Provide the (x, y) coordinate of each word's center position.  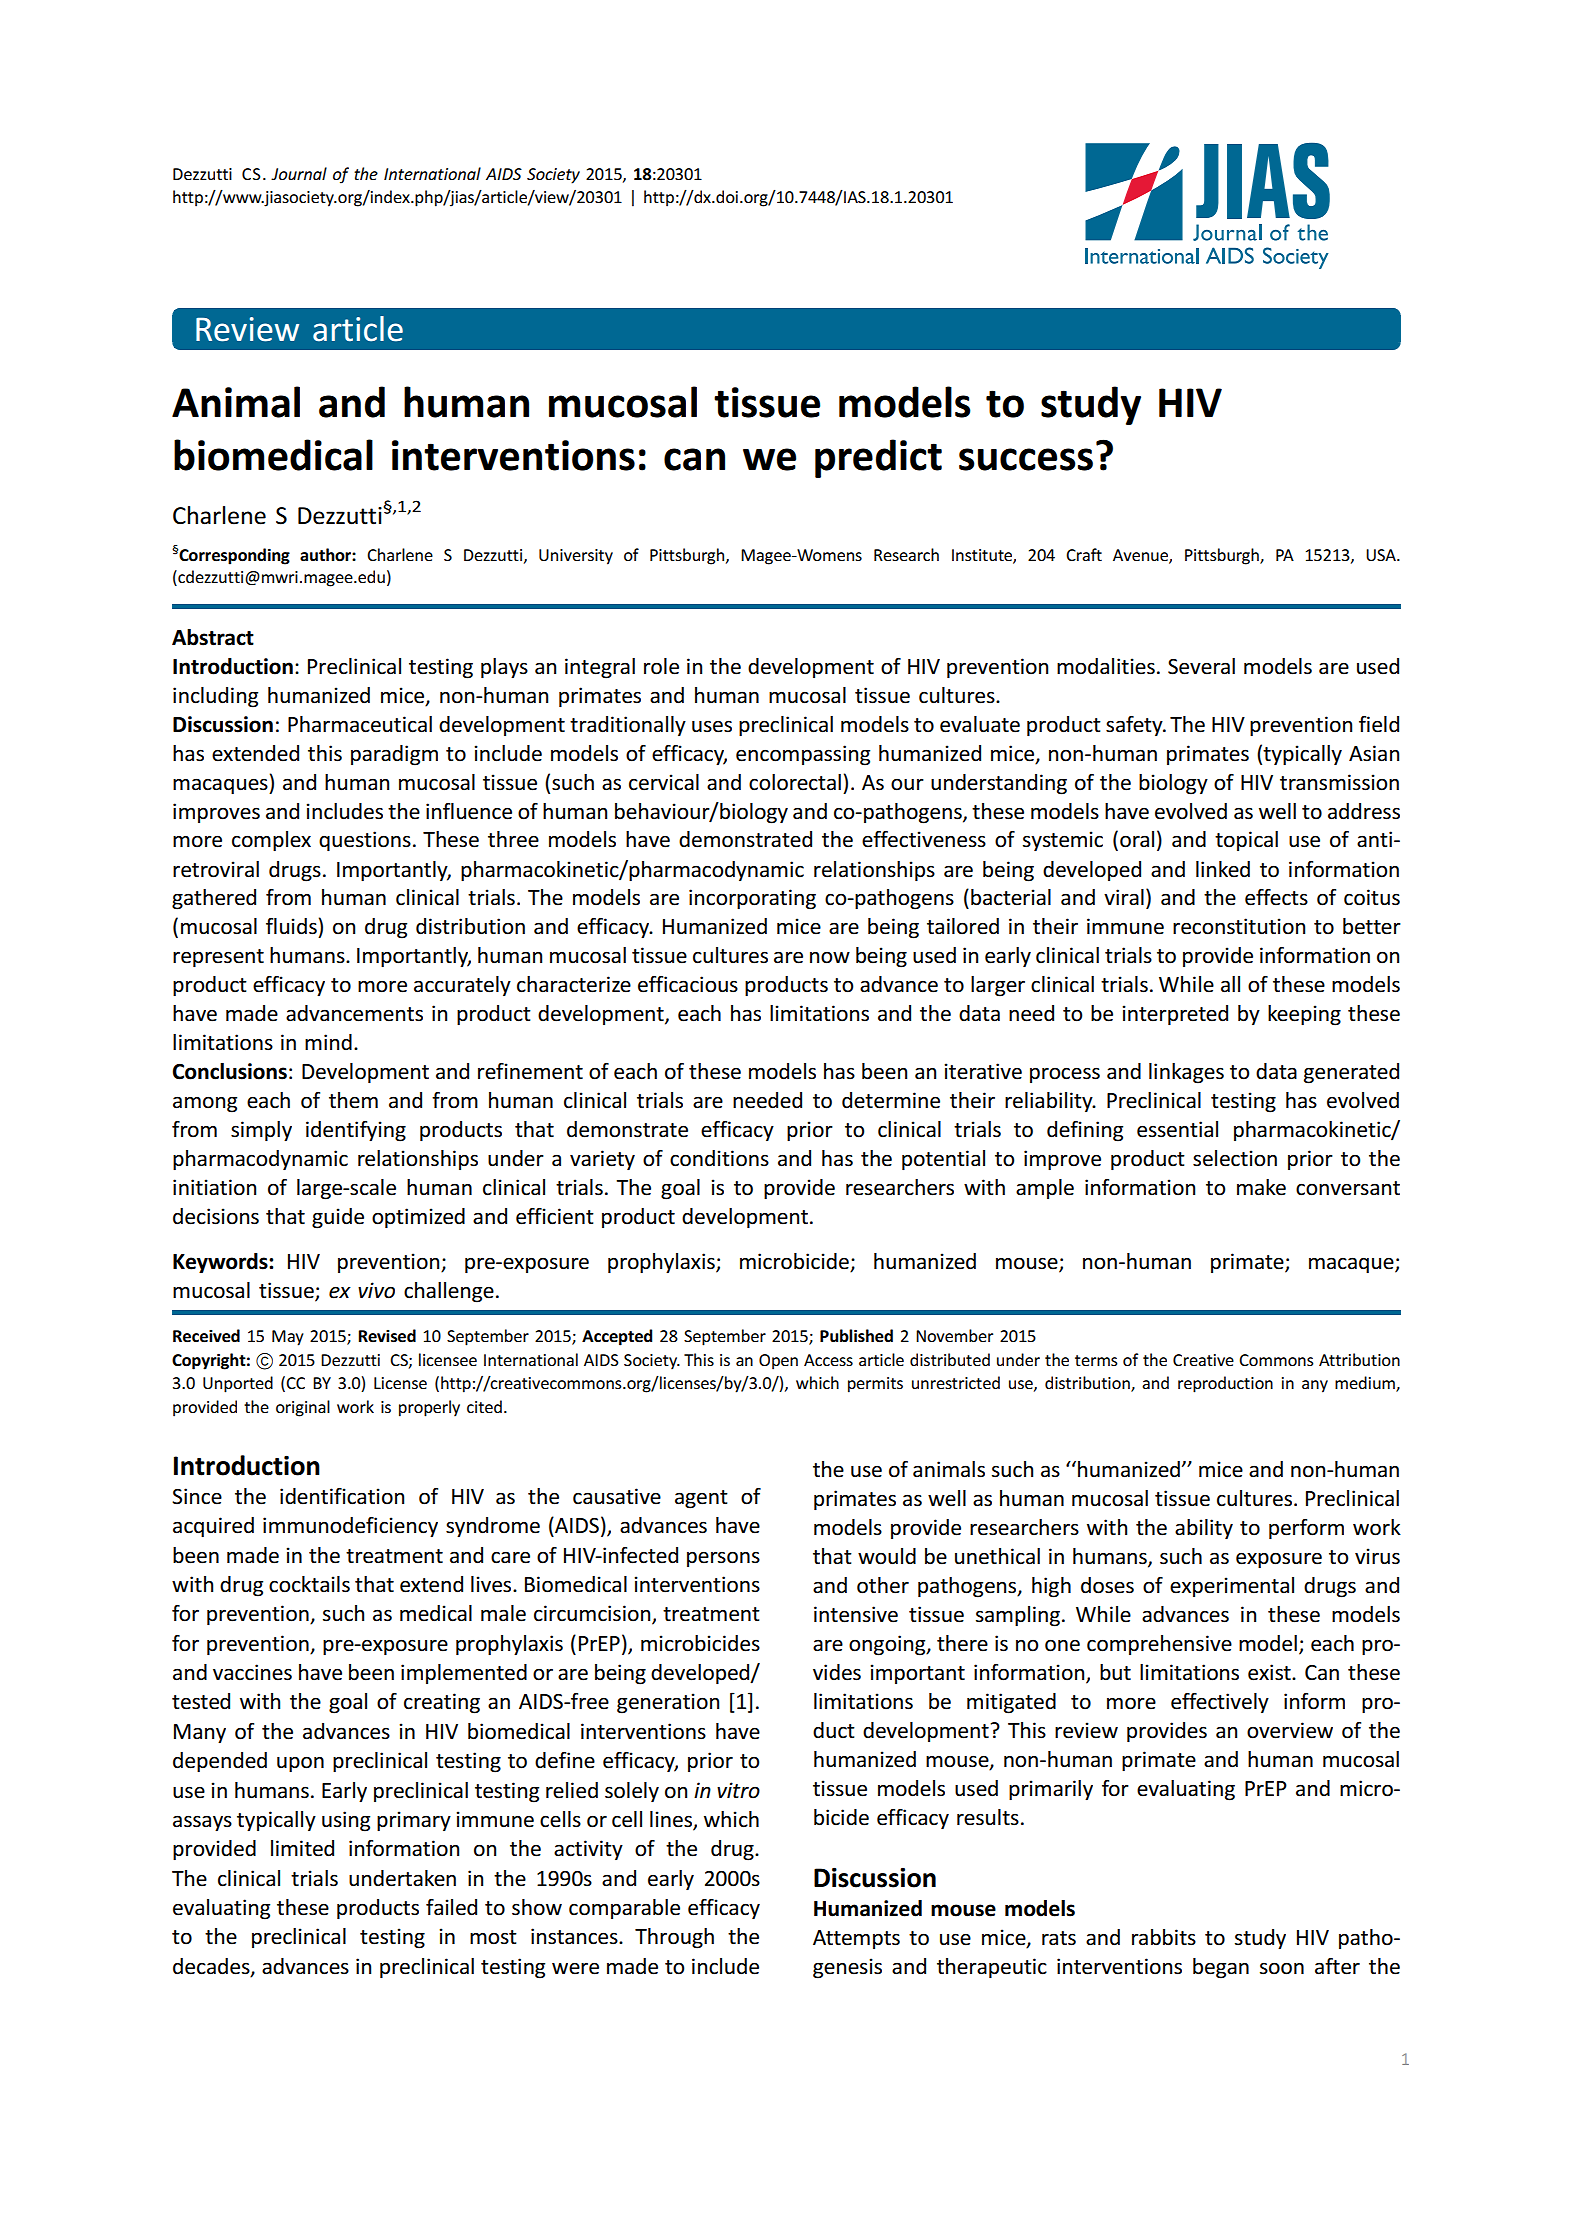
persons (723, 1559)
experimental (1232, 1587)
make (1261, 1187)
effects (1276, 897)
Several (1201, 666)
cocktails (309, 1584)
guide (338, 1218)
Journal (299, 173)
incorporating (752, 899)
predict (878, 458)
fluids (291, 926)
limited (302, 1848)
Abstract (213, 637)
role (661, 666)
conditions (719, 1158)
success (1026, 459)
